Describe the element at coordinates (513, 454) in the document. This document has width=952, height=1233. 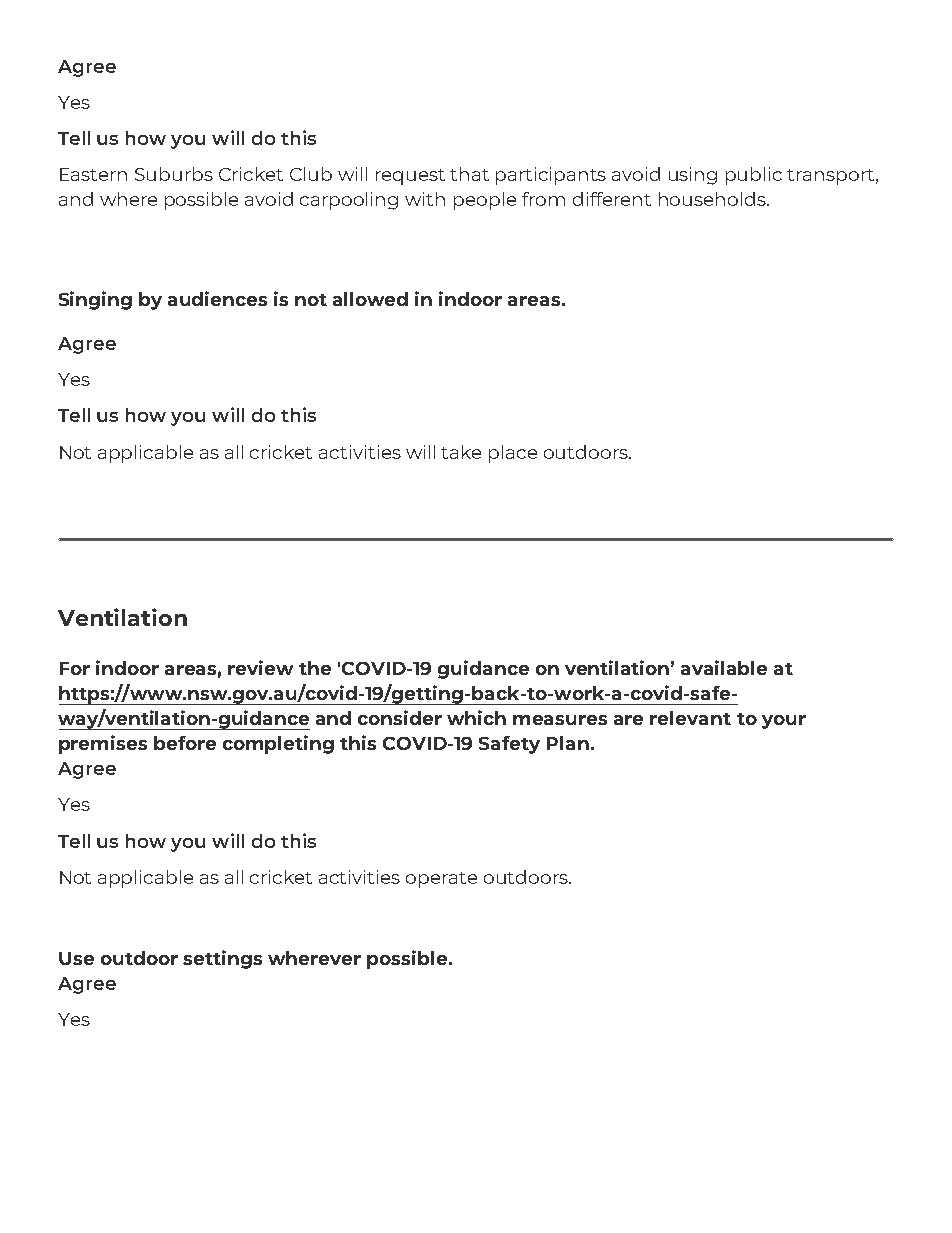
I see `place` at that location.
